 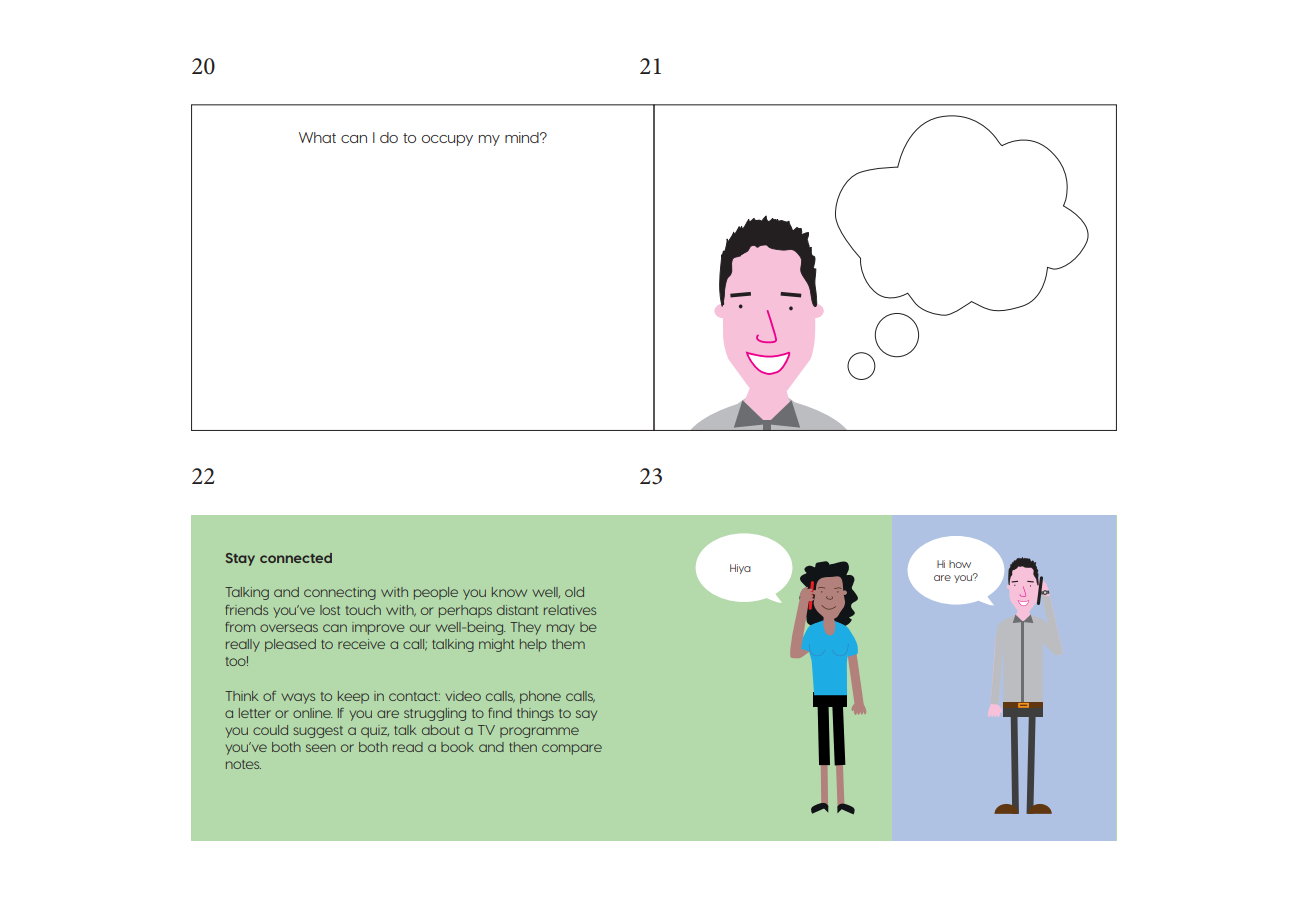 What do you see at coordinates (296, 558) in the screenshot?
I see `connected` at bounding box center [296, 558].
